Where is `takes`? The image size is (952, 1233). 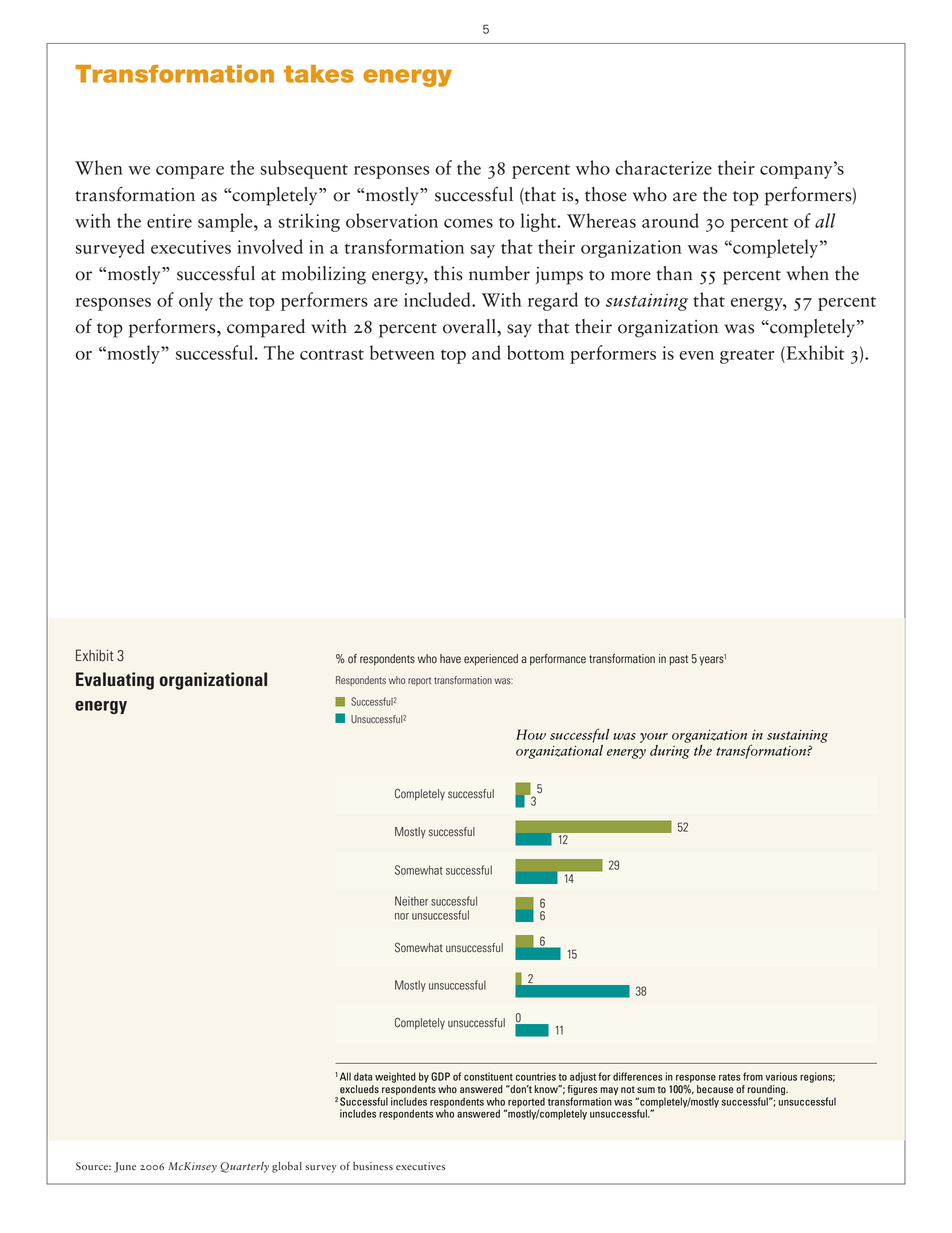
takes is located at coordinates (319, 74).
